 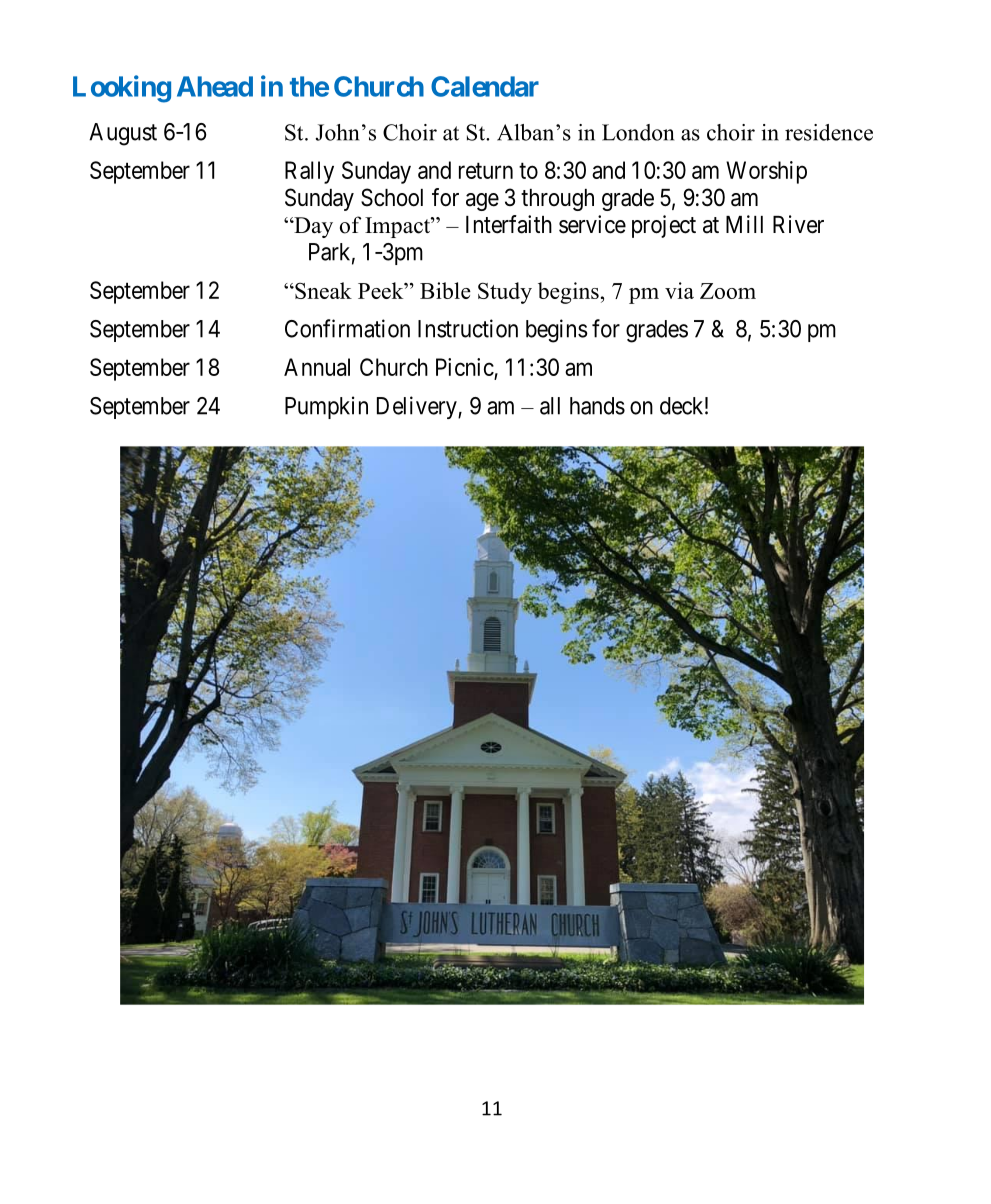 What do you see at coordinates (418, 407) in the screenshot?
I see `Delivery` at bounding box center [418, 407].
